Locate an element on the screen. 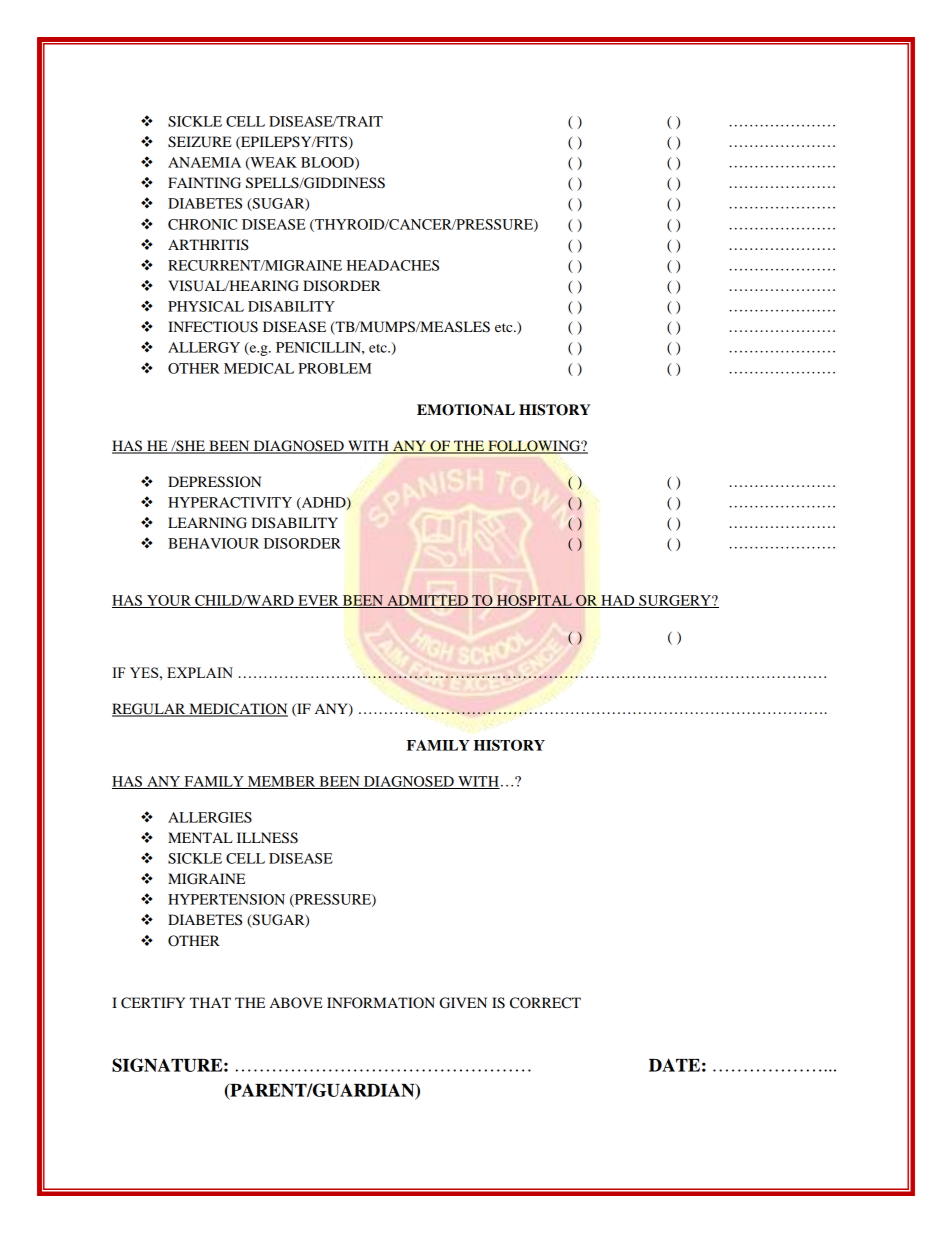 The image size is (952, 1233). HEADACHES is located at coordinates (392, 265).
